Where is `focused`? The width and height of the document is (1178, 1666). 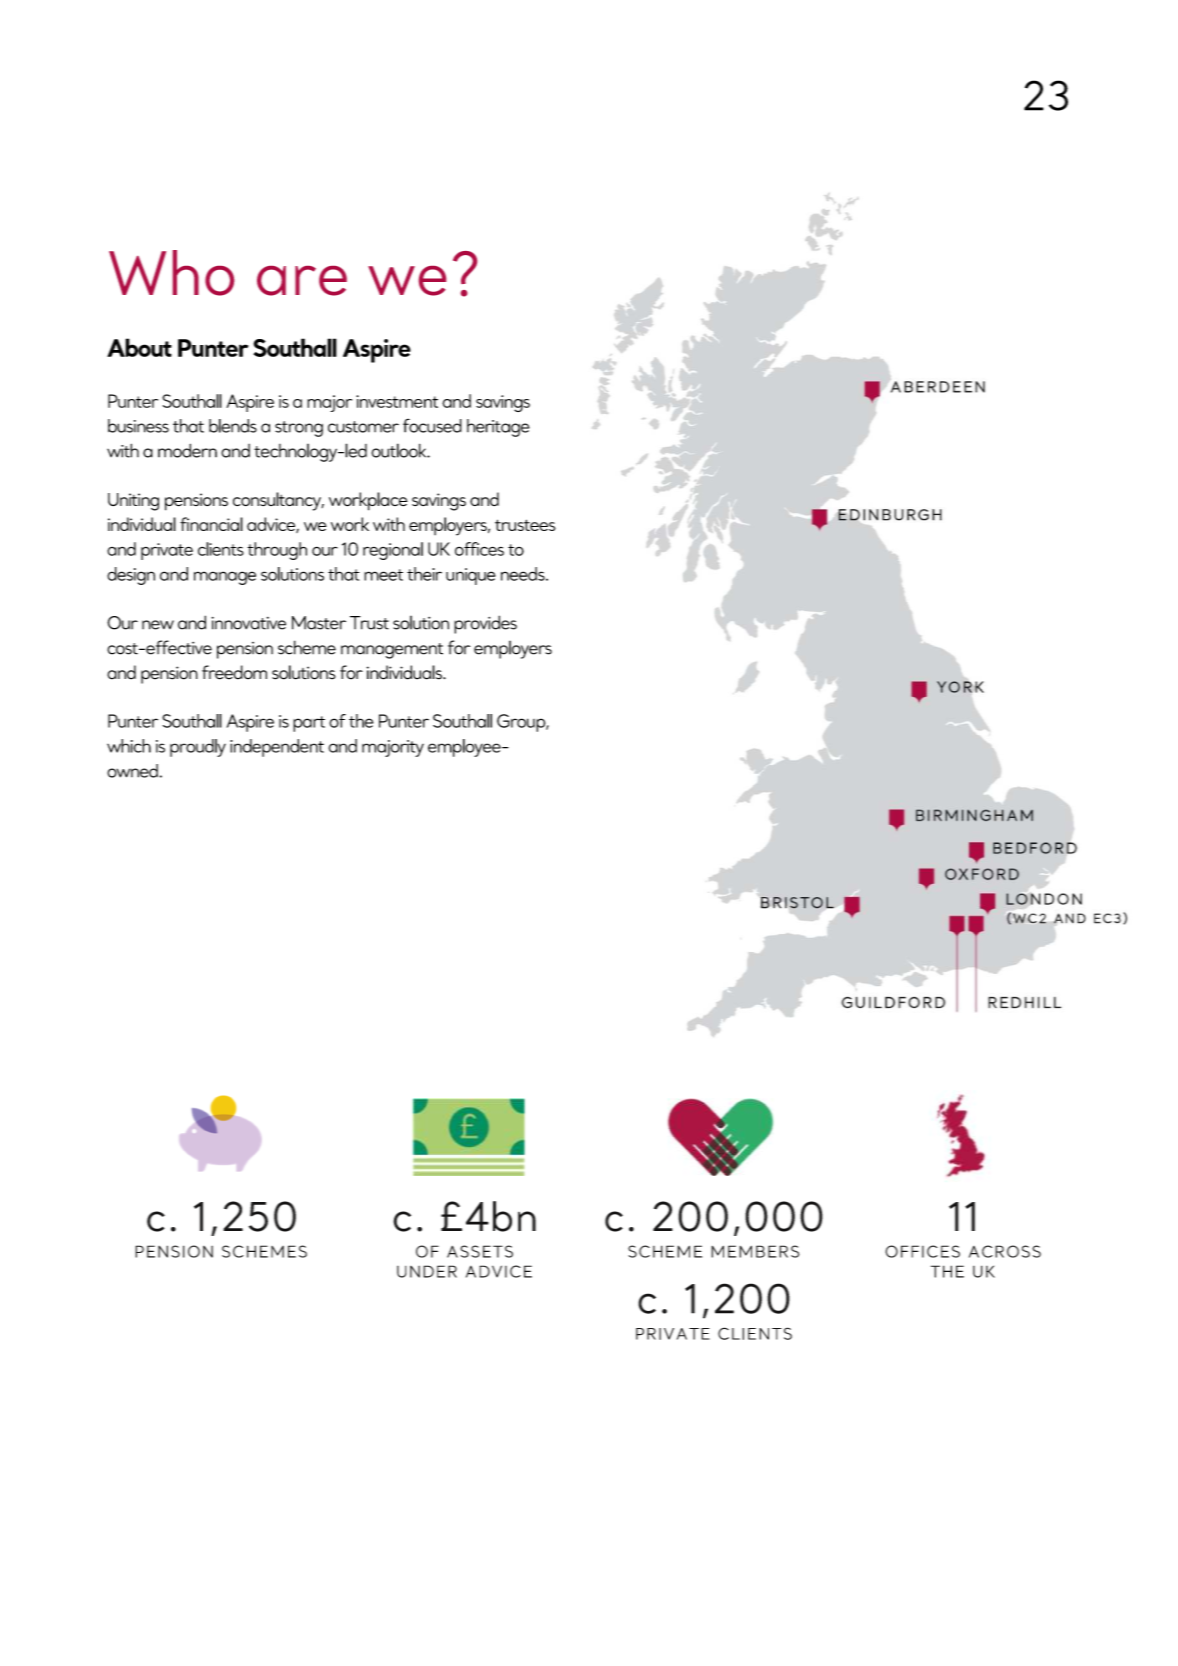
focused is located at coordinates (432, 425).
